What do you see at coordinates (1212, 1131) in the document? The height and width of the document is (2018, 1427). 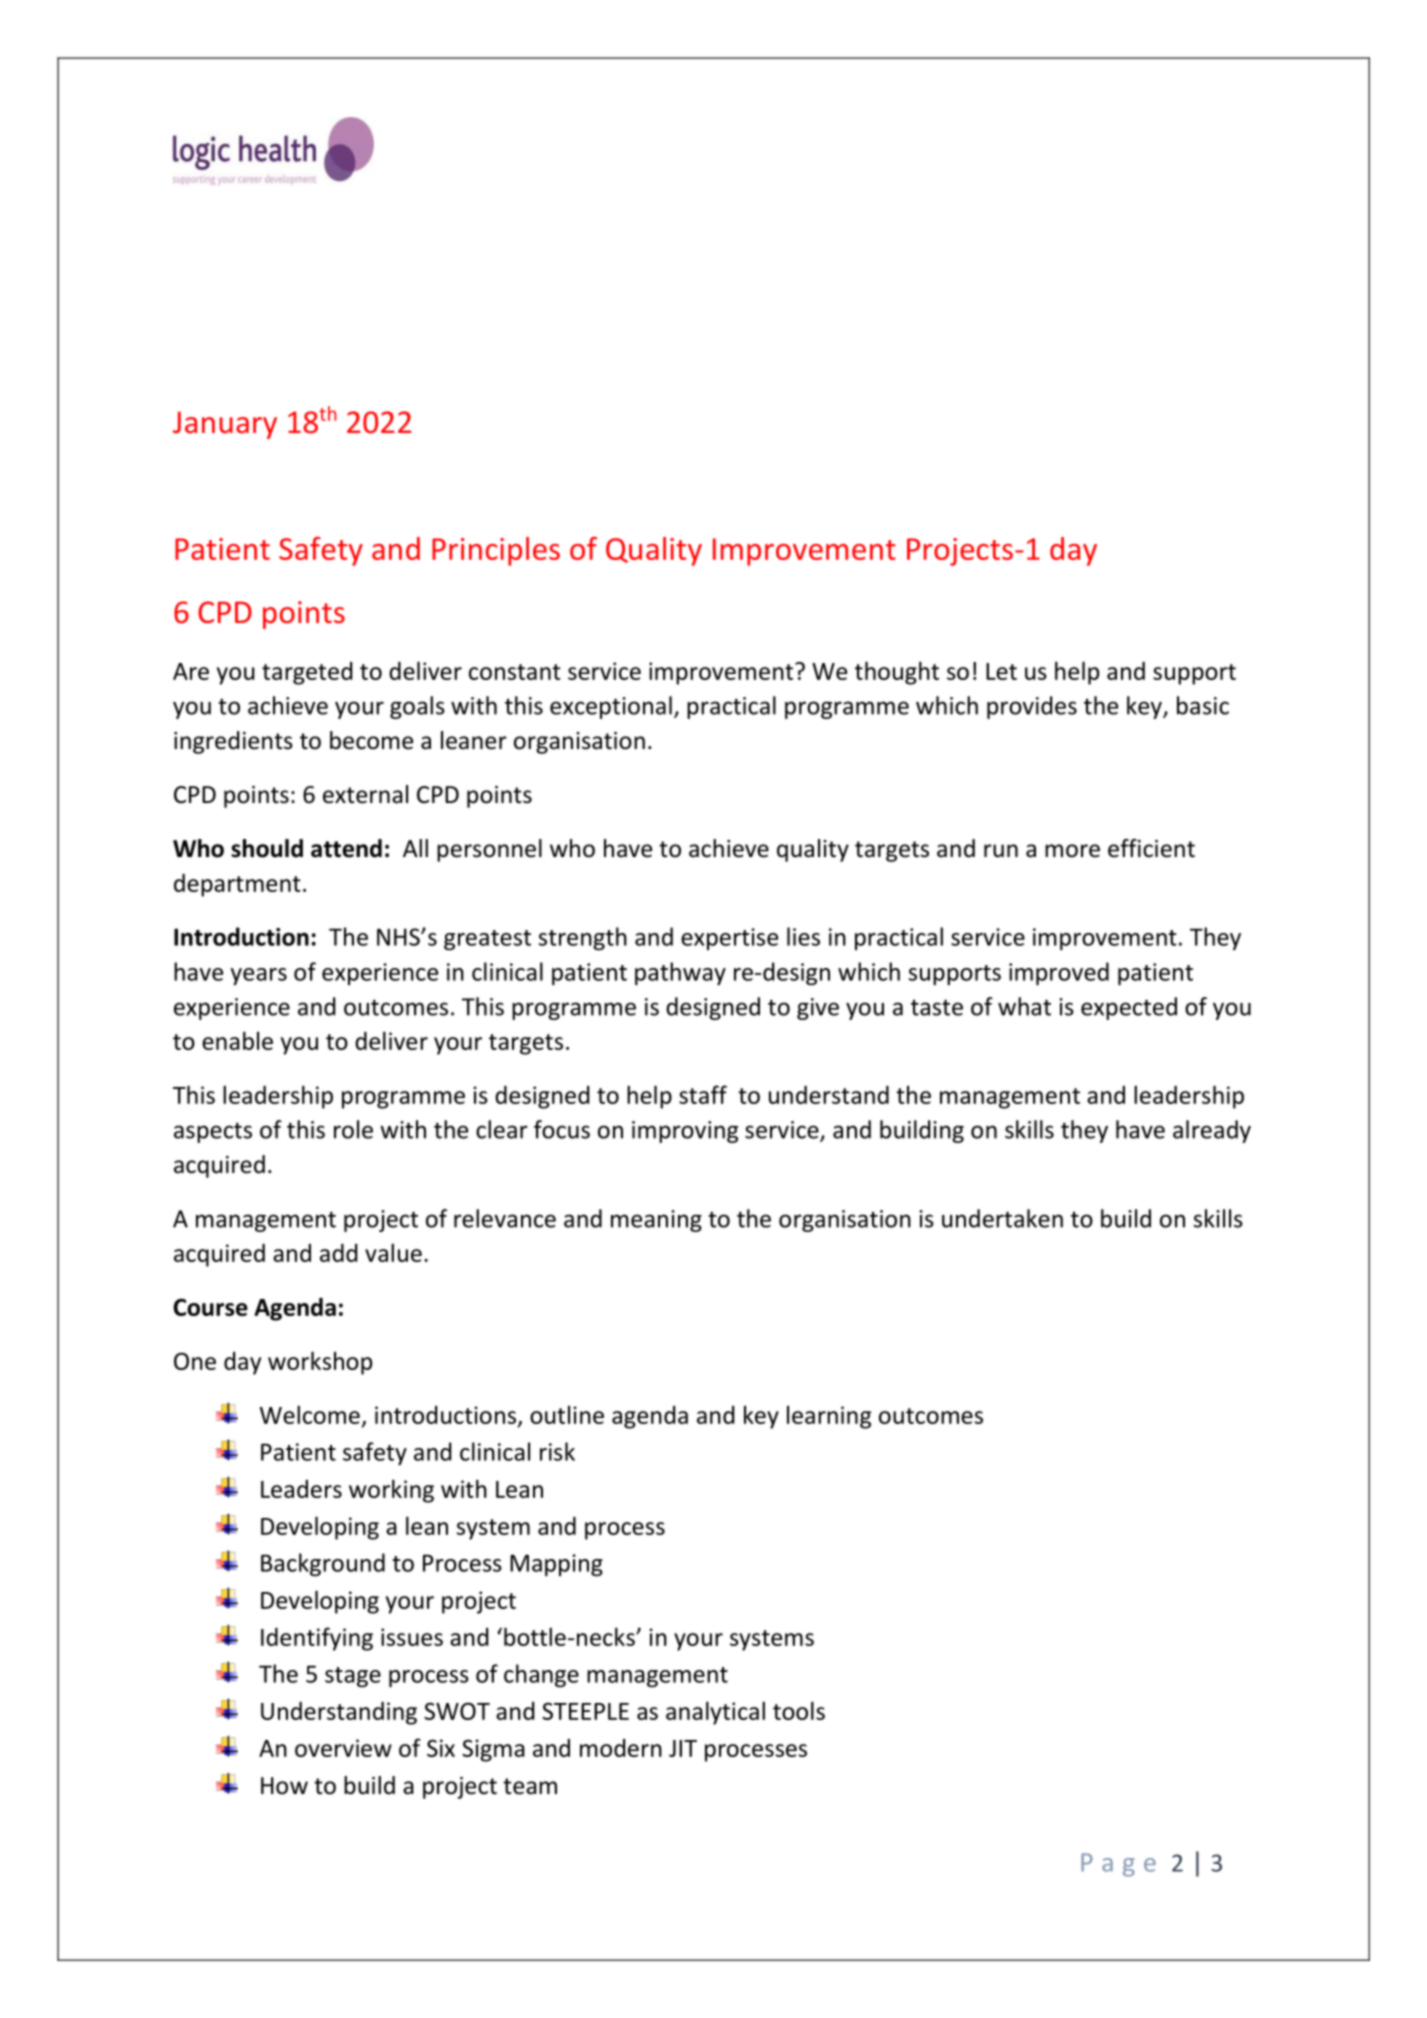 I see `already` at bounding box center [1212, 1131].
